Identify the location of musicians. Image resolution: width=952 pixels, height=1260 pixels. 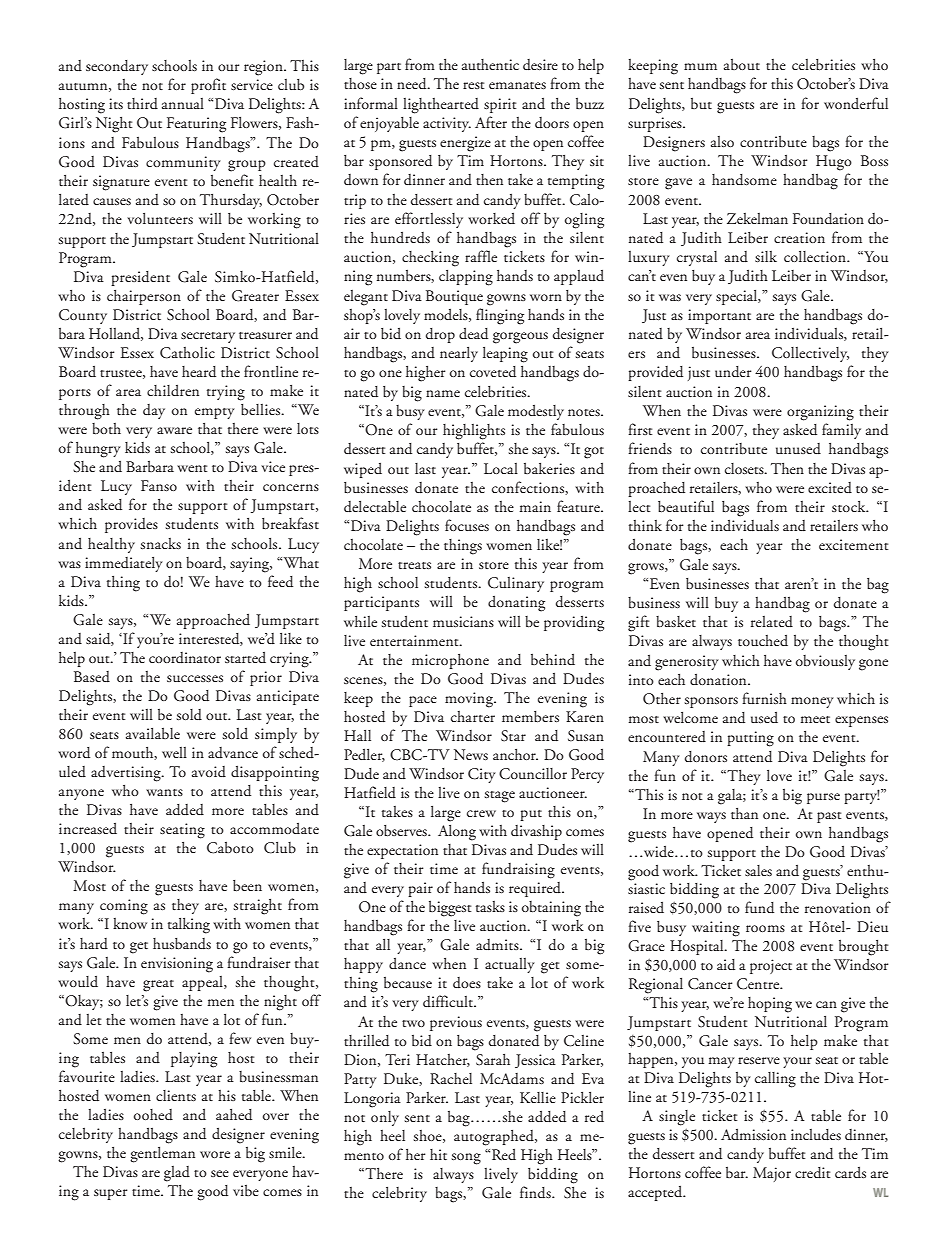
(463, 621).
